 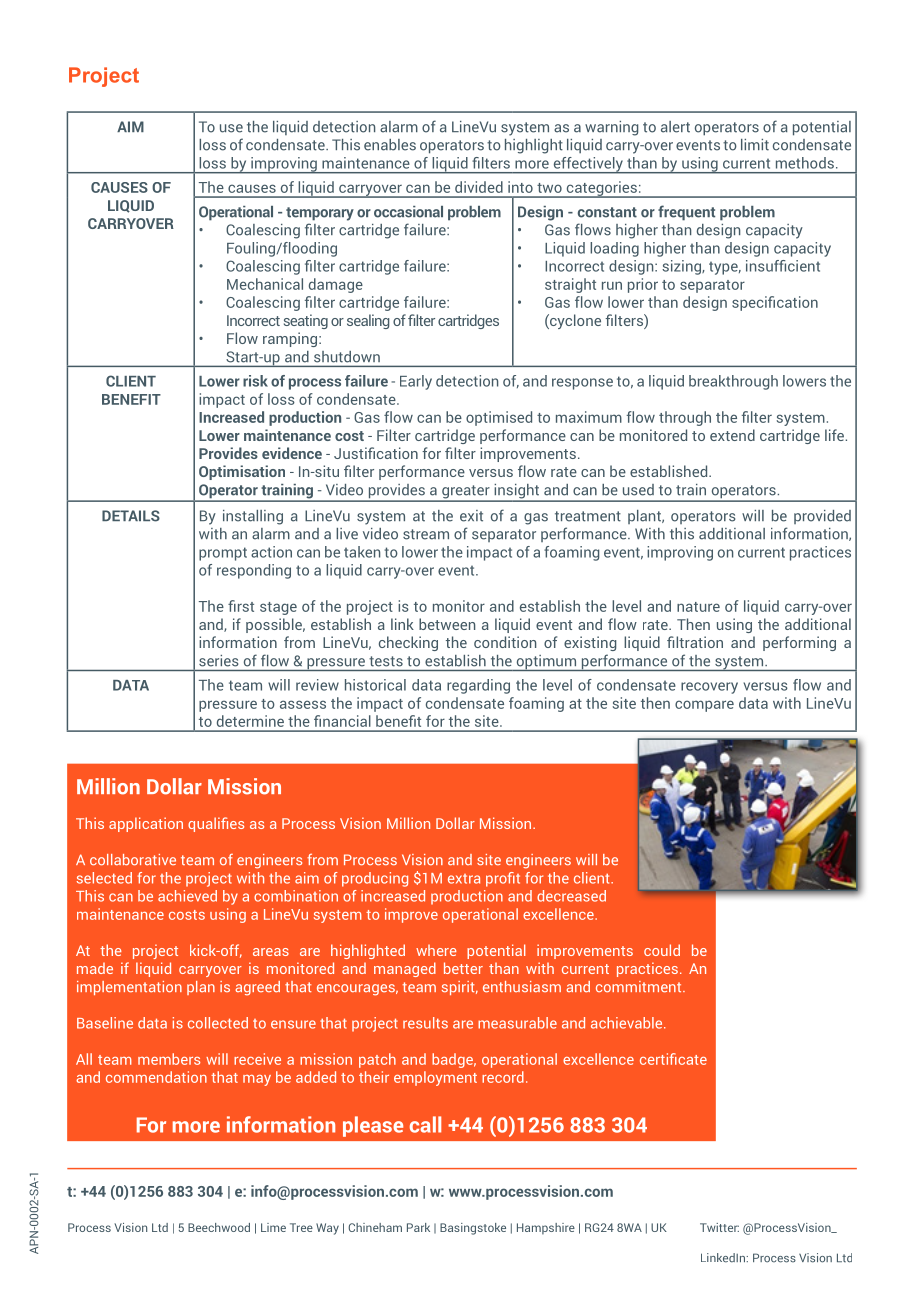 What do you see at coordinates (471, 516) in the page?
I see `exit` at bounding box center [471, 516].
